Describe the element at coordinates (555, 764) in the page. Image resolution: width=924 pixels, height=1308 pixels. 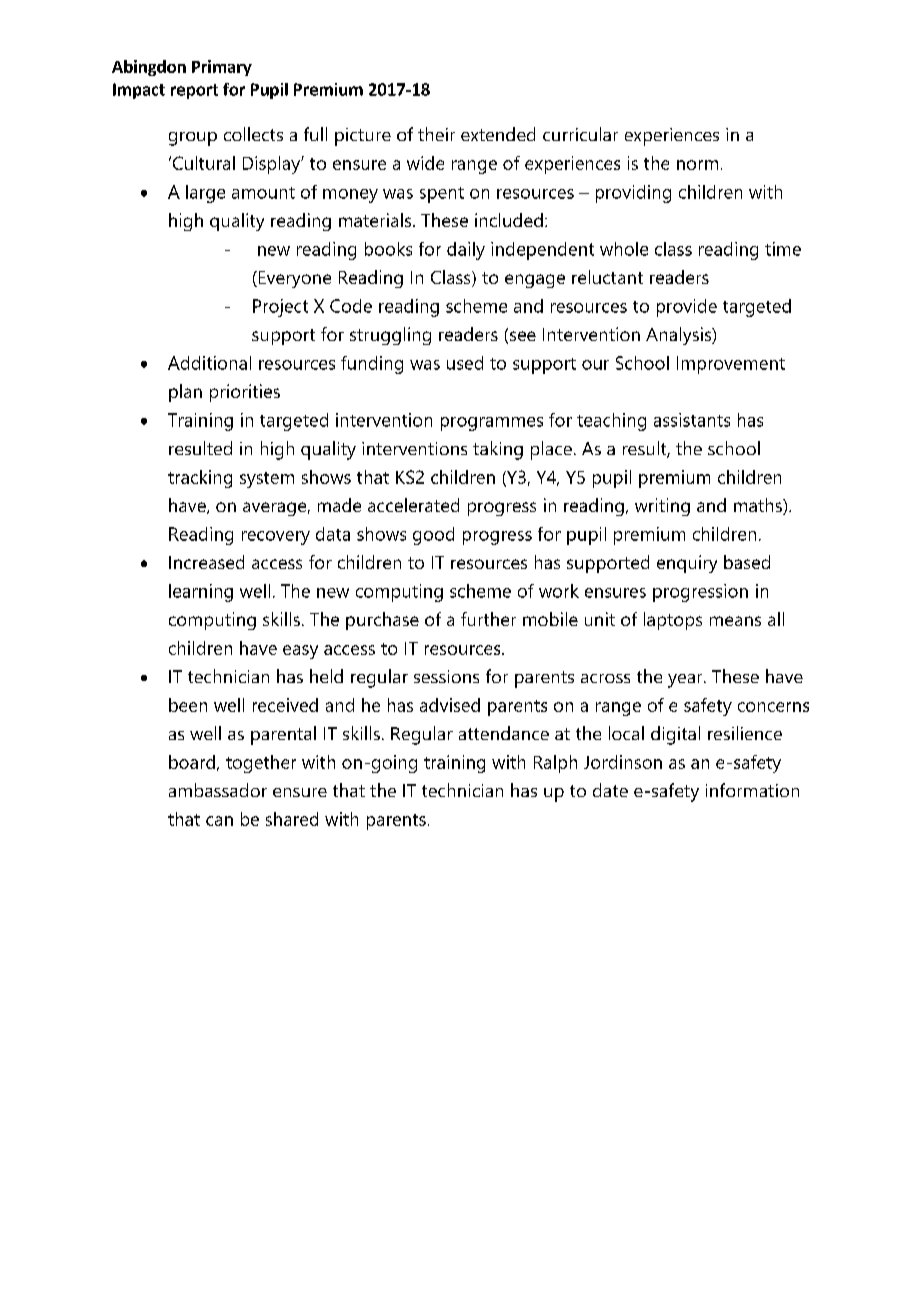
I see `Ralph` at that location.
